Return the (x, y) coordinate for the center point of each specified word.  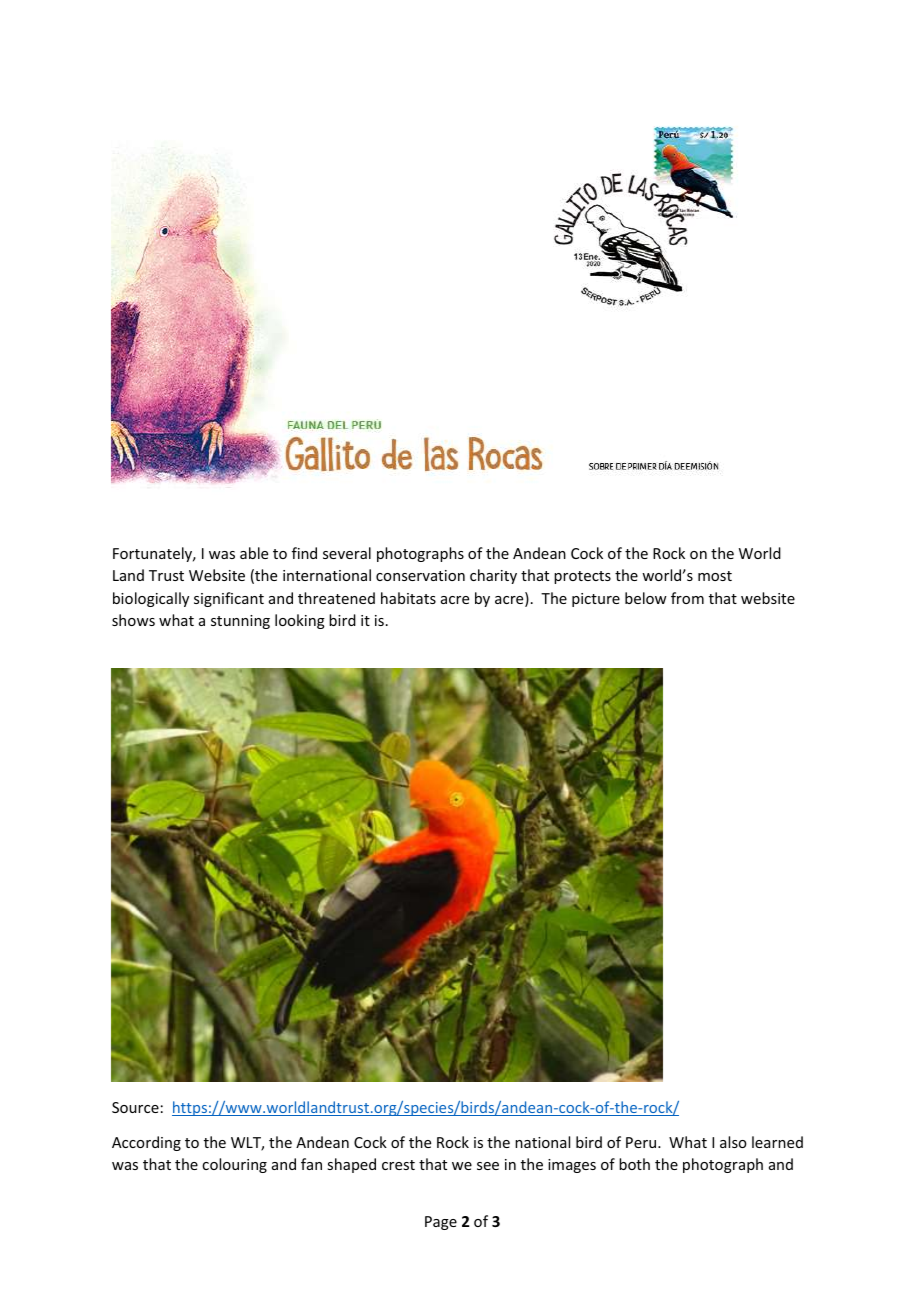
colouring (234, 1165)
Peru (642, 1142)
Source (135, 1107)
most (715, 576)
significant (229, 599)
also (733, 1142)
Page (441, 1223)
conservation (420, 575)
